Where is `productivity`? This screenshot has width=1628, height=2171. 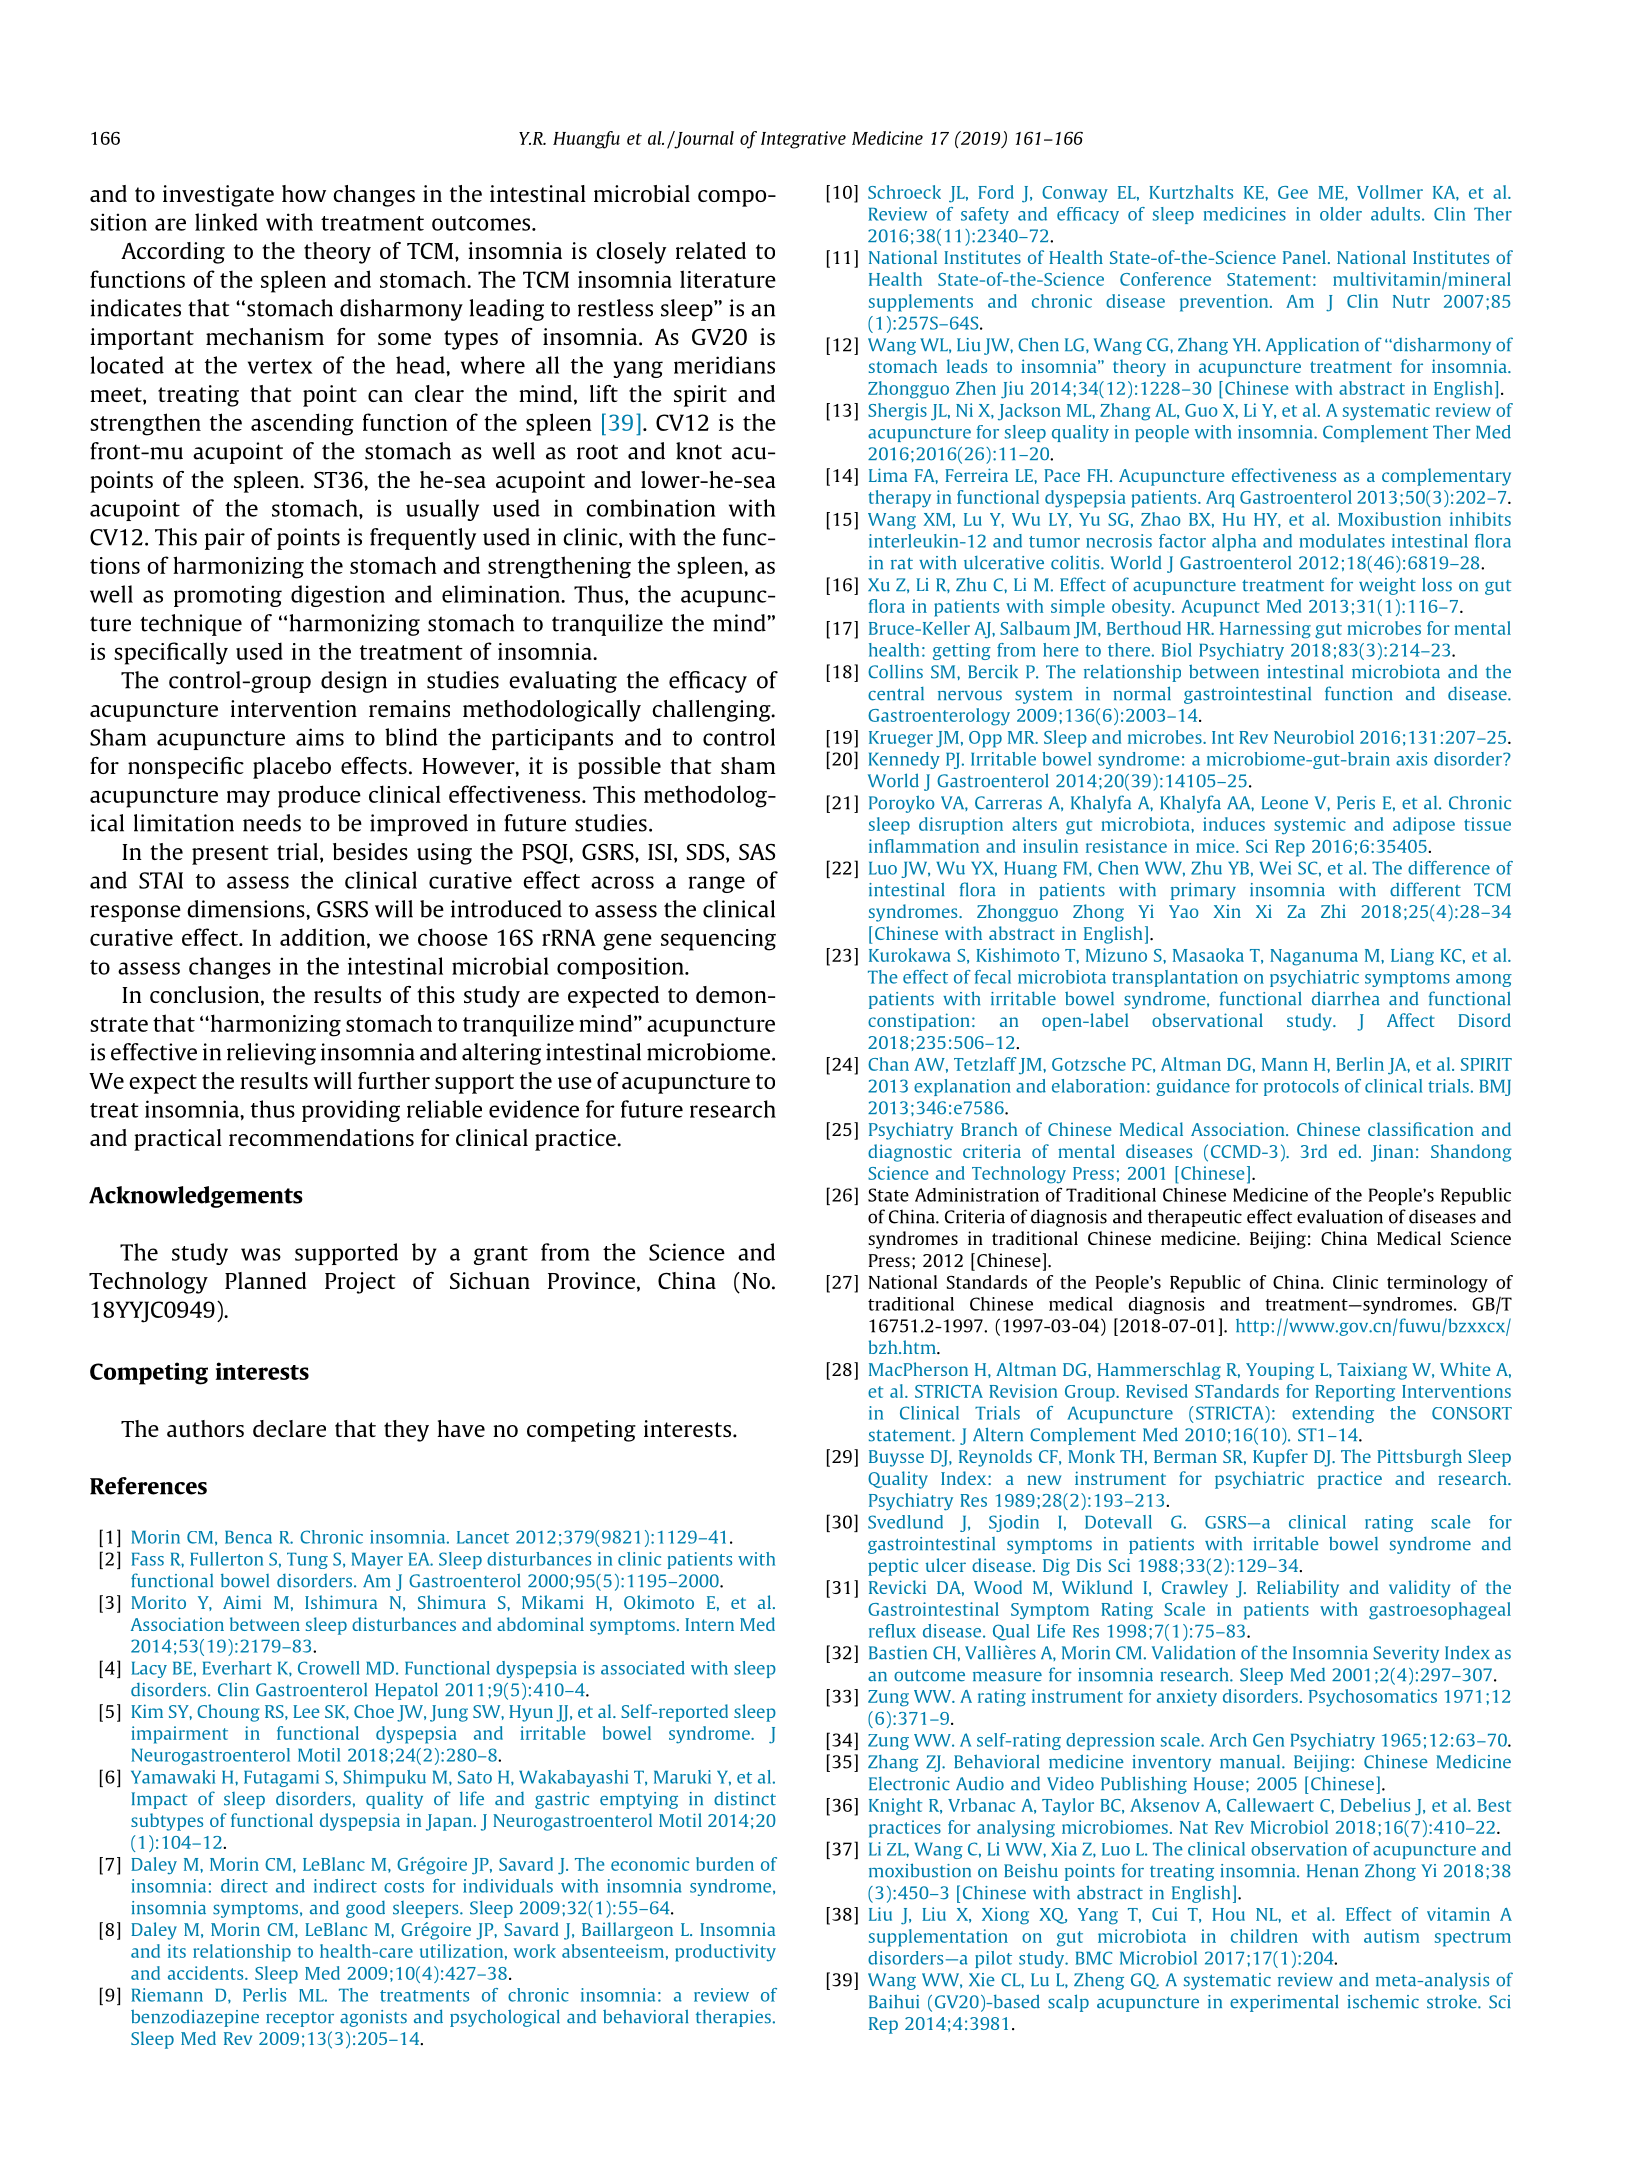
productivity is located at coordinates (725, 1953).
